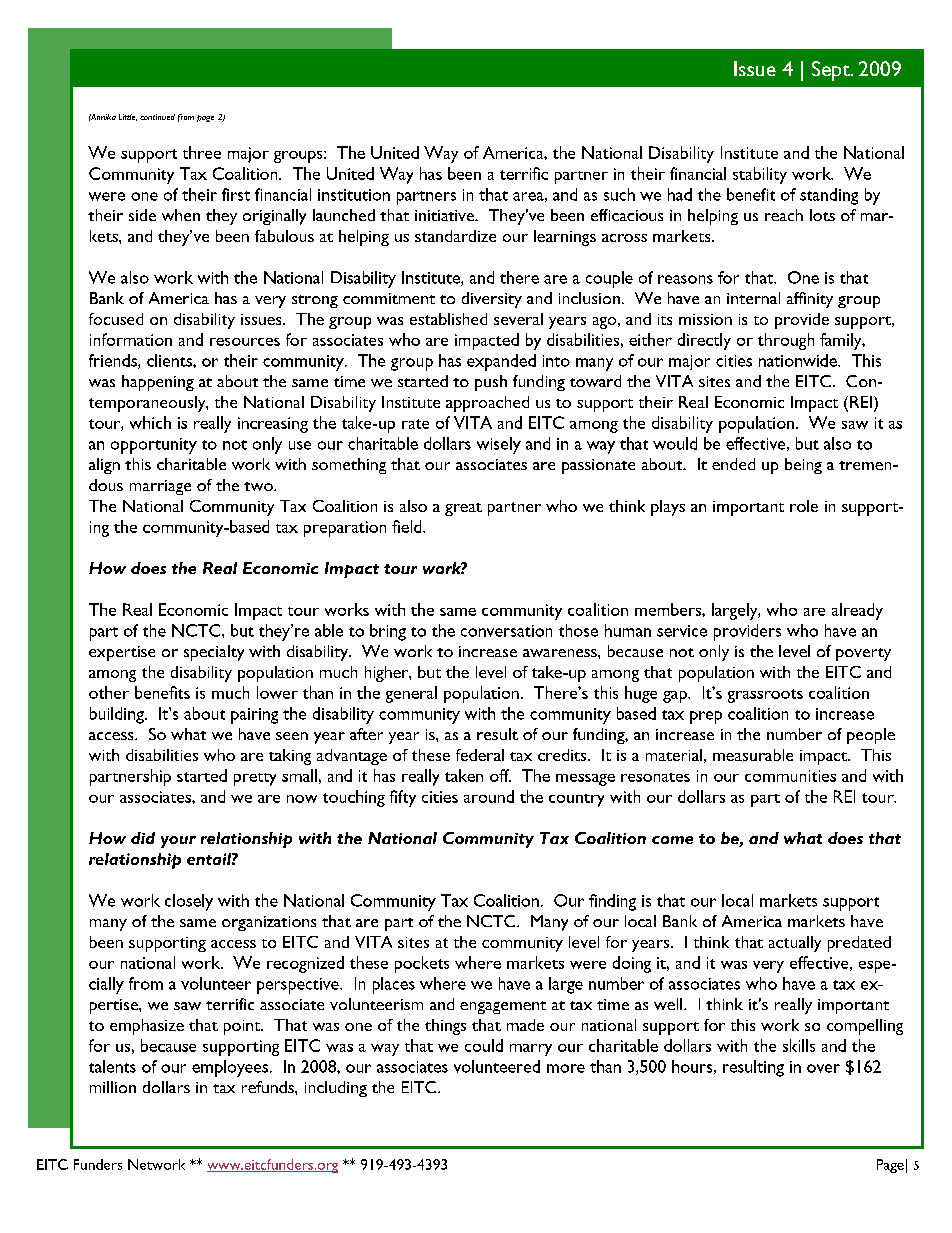 Image resolution: width=952 pixels, height=1233 pixels. I want to click on federal, so click(480, 755).
